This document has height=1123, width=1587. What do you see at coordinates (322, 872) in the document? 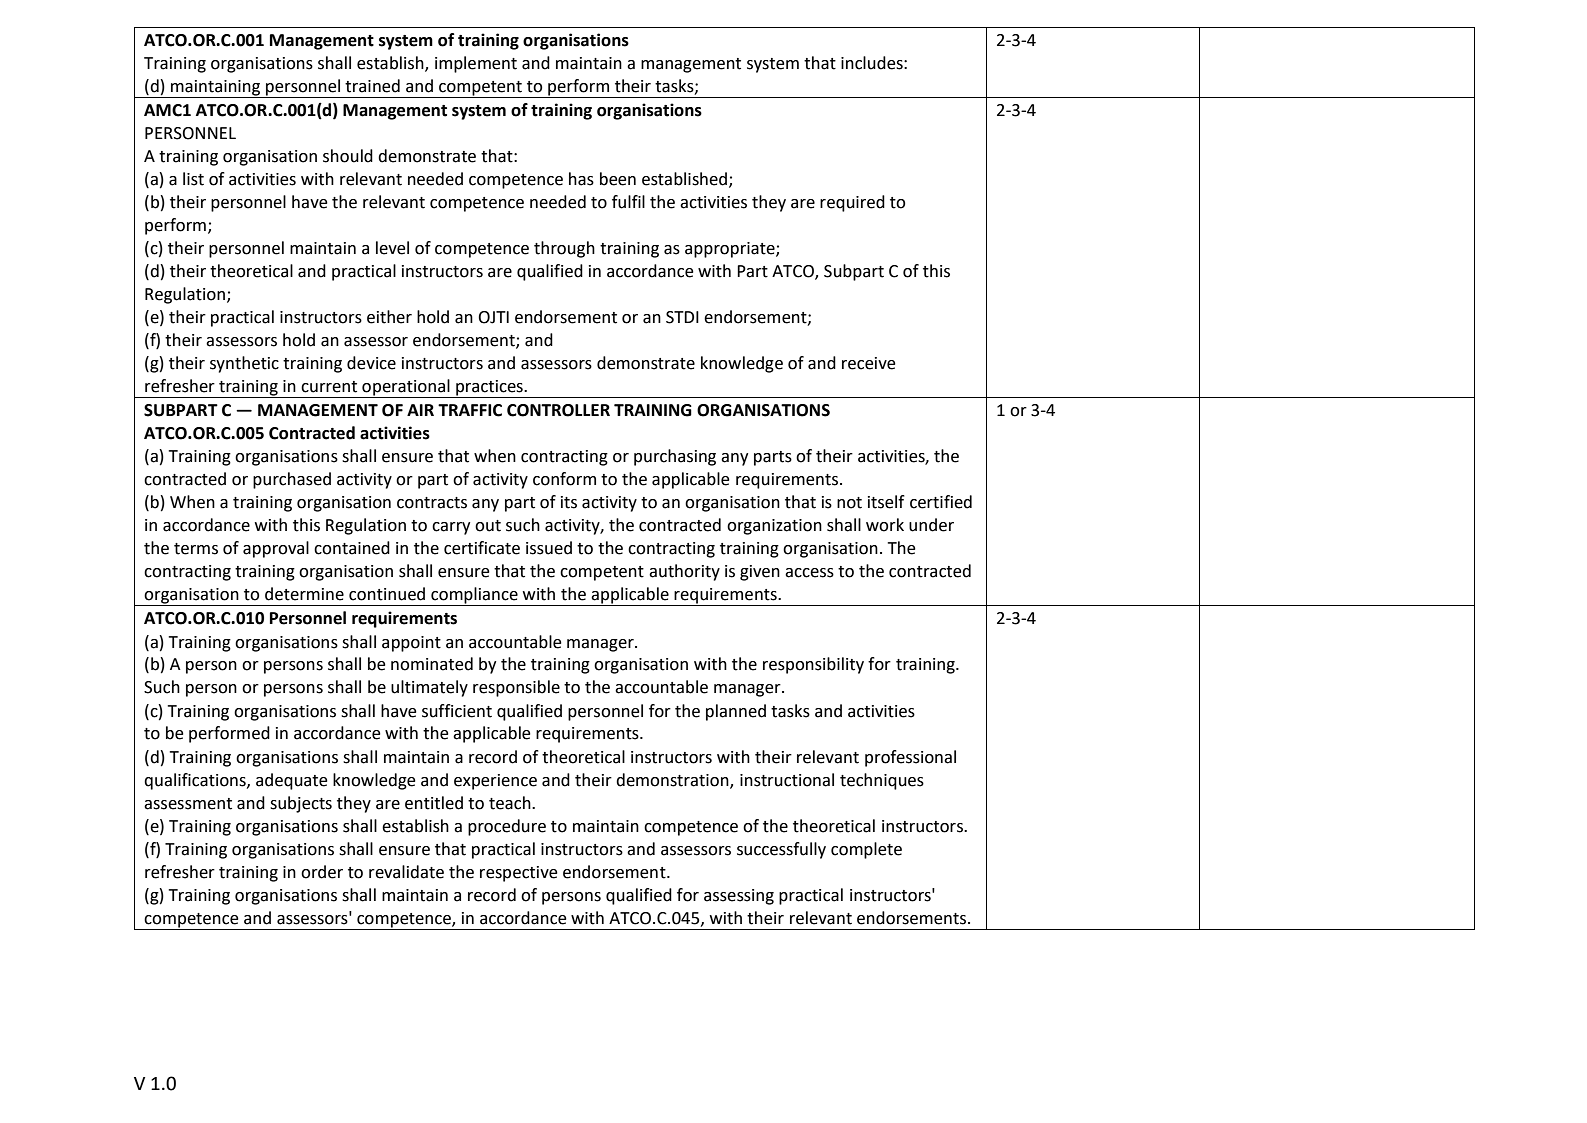
I see `order` at bounding box center [322, 872].
